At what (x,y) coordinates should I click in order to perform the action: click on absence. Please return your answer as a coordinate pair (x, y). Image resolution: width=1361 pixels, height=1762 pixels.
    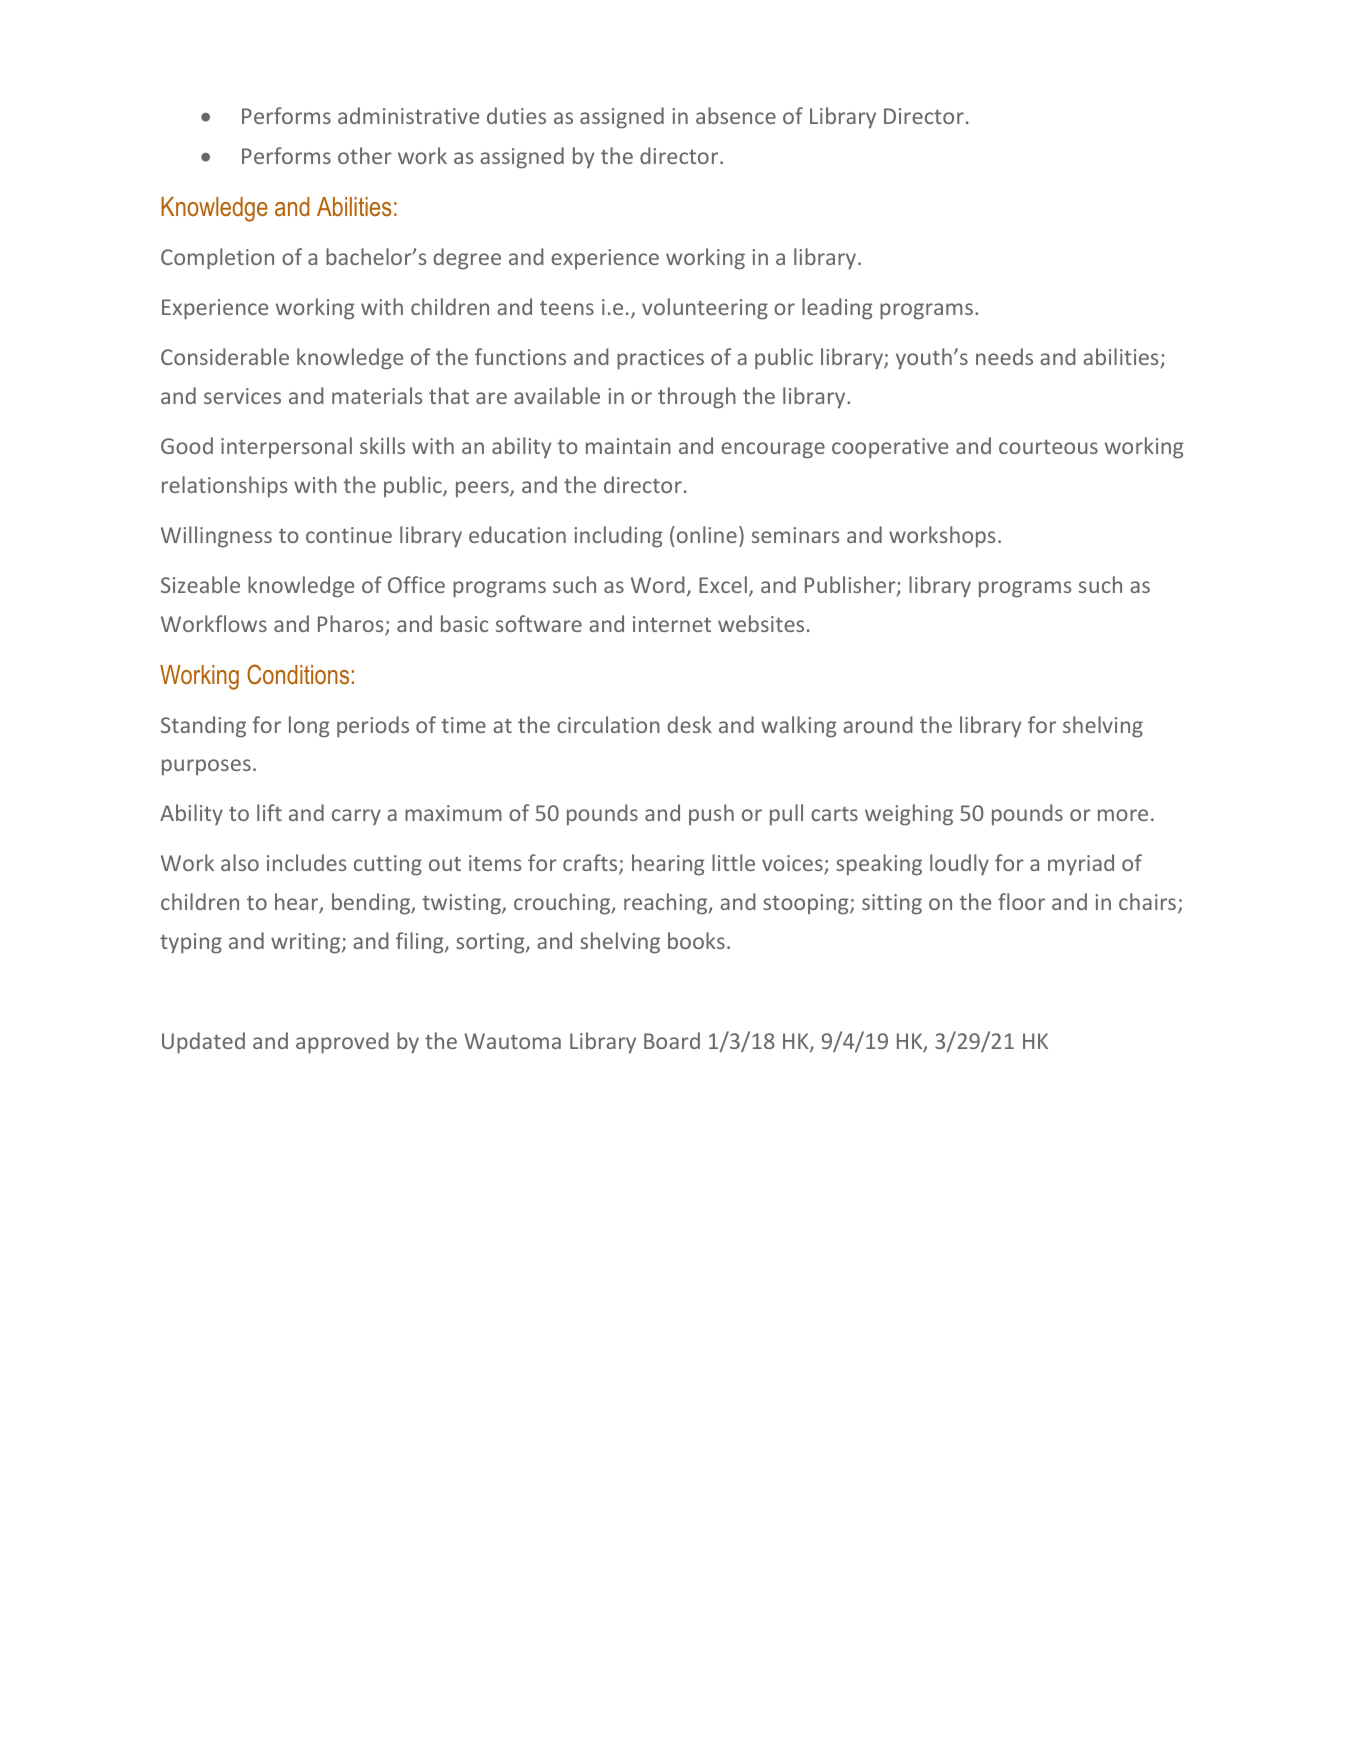
    Looking at the image, I should click on (736, 115).
